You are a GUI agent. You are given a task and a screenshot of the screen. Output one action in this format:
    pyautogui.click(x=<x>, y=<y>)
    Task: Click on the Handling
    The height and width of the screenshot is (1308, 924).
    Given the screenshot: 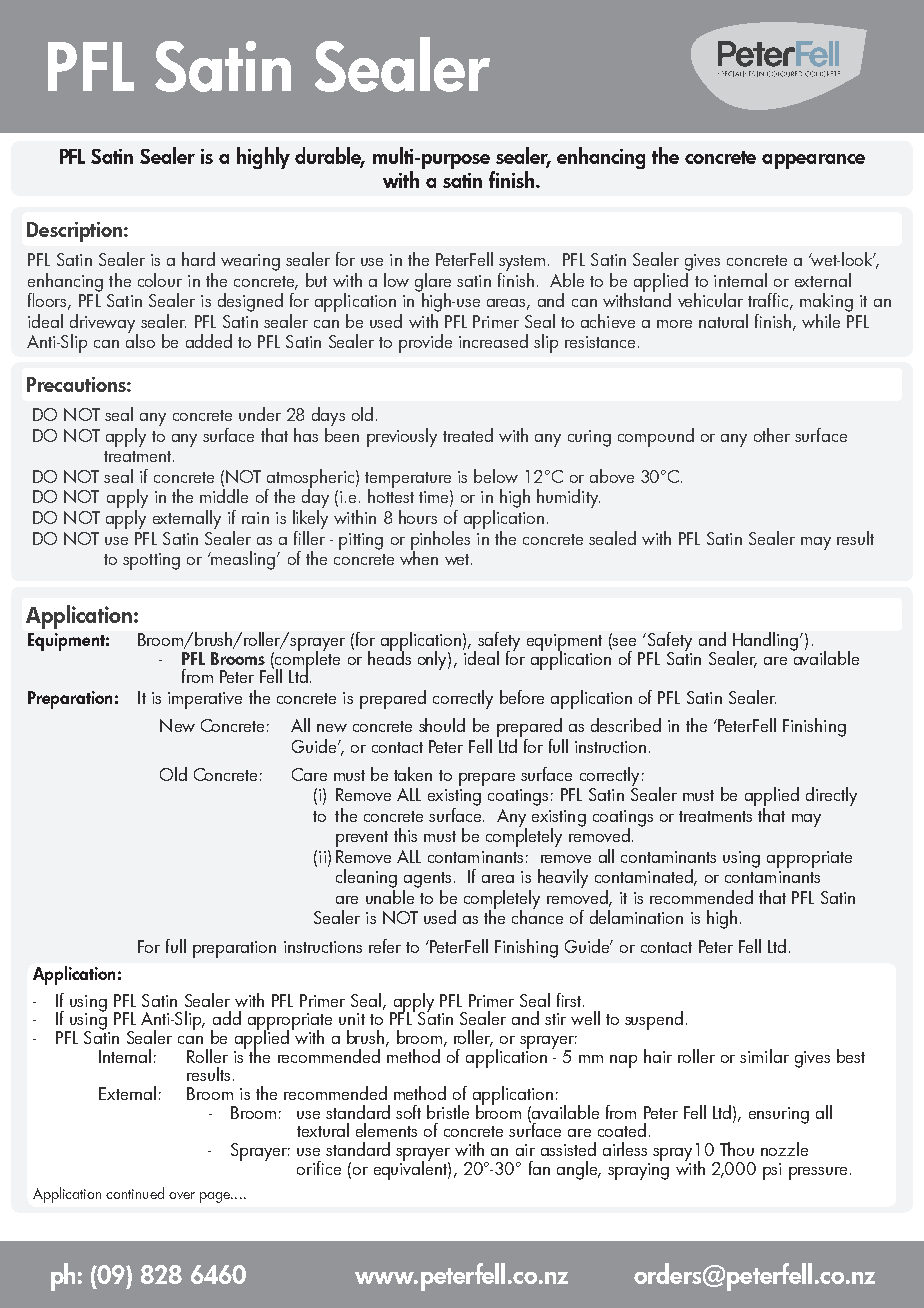 What is the action you would take?
    pyautogui.click(x=767, y=642)
